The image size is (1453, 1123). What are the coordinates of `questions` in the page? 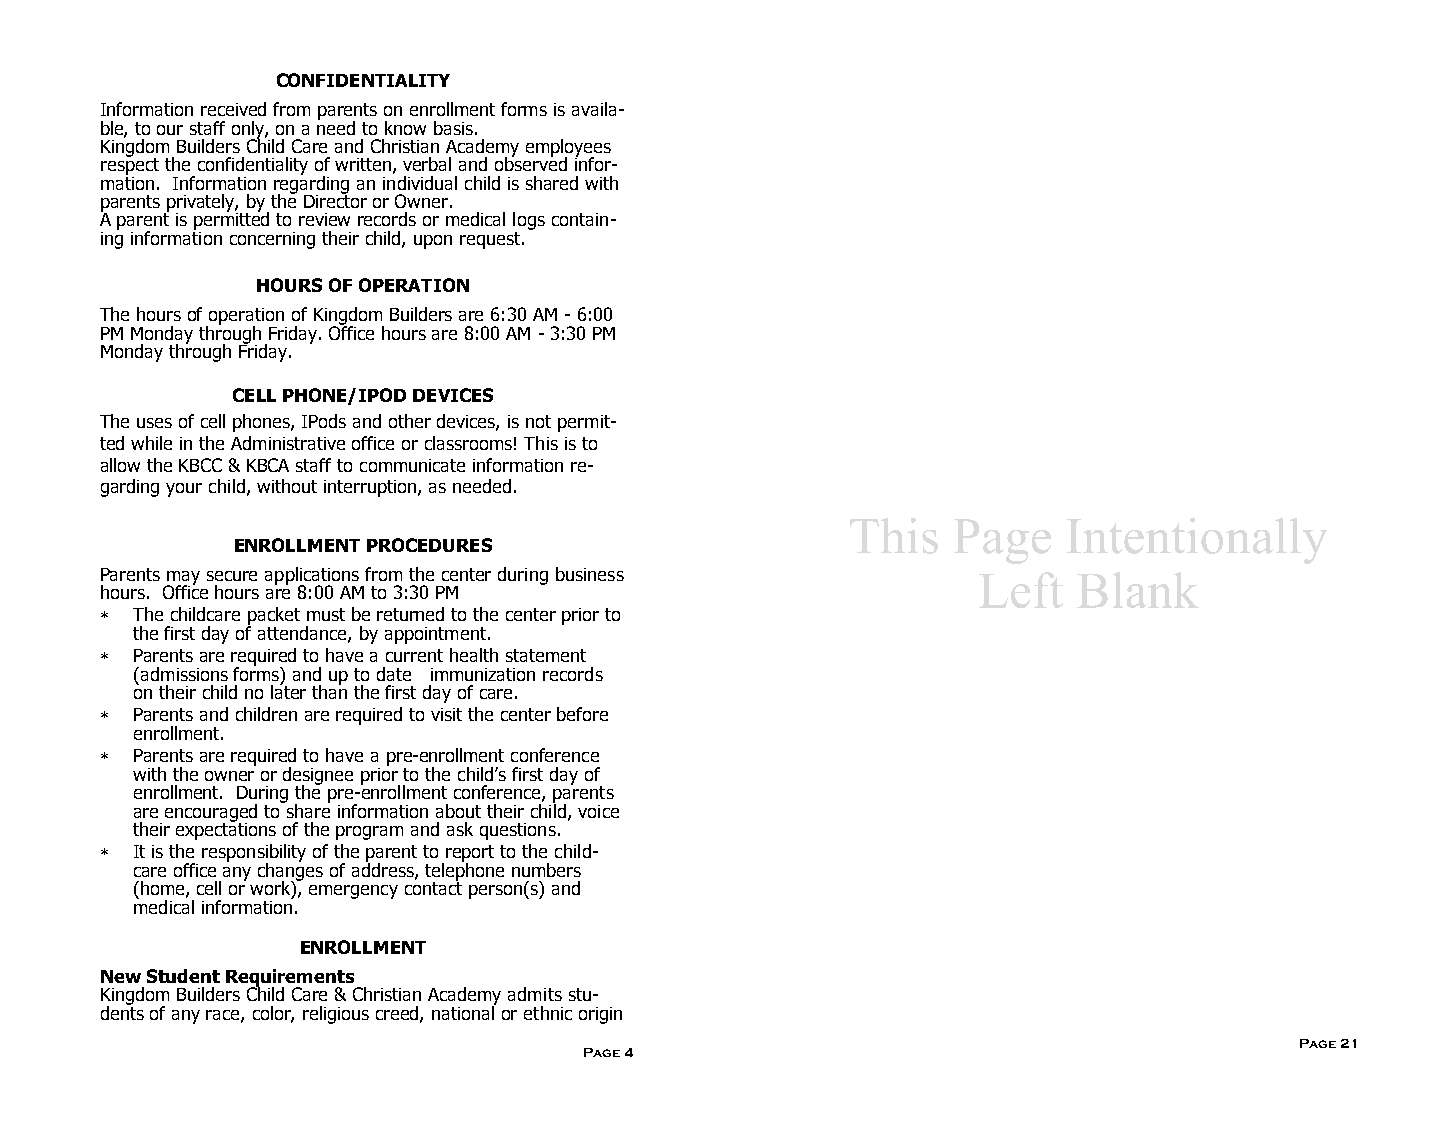 It's located at (518, 831).
